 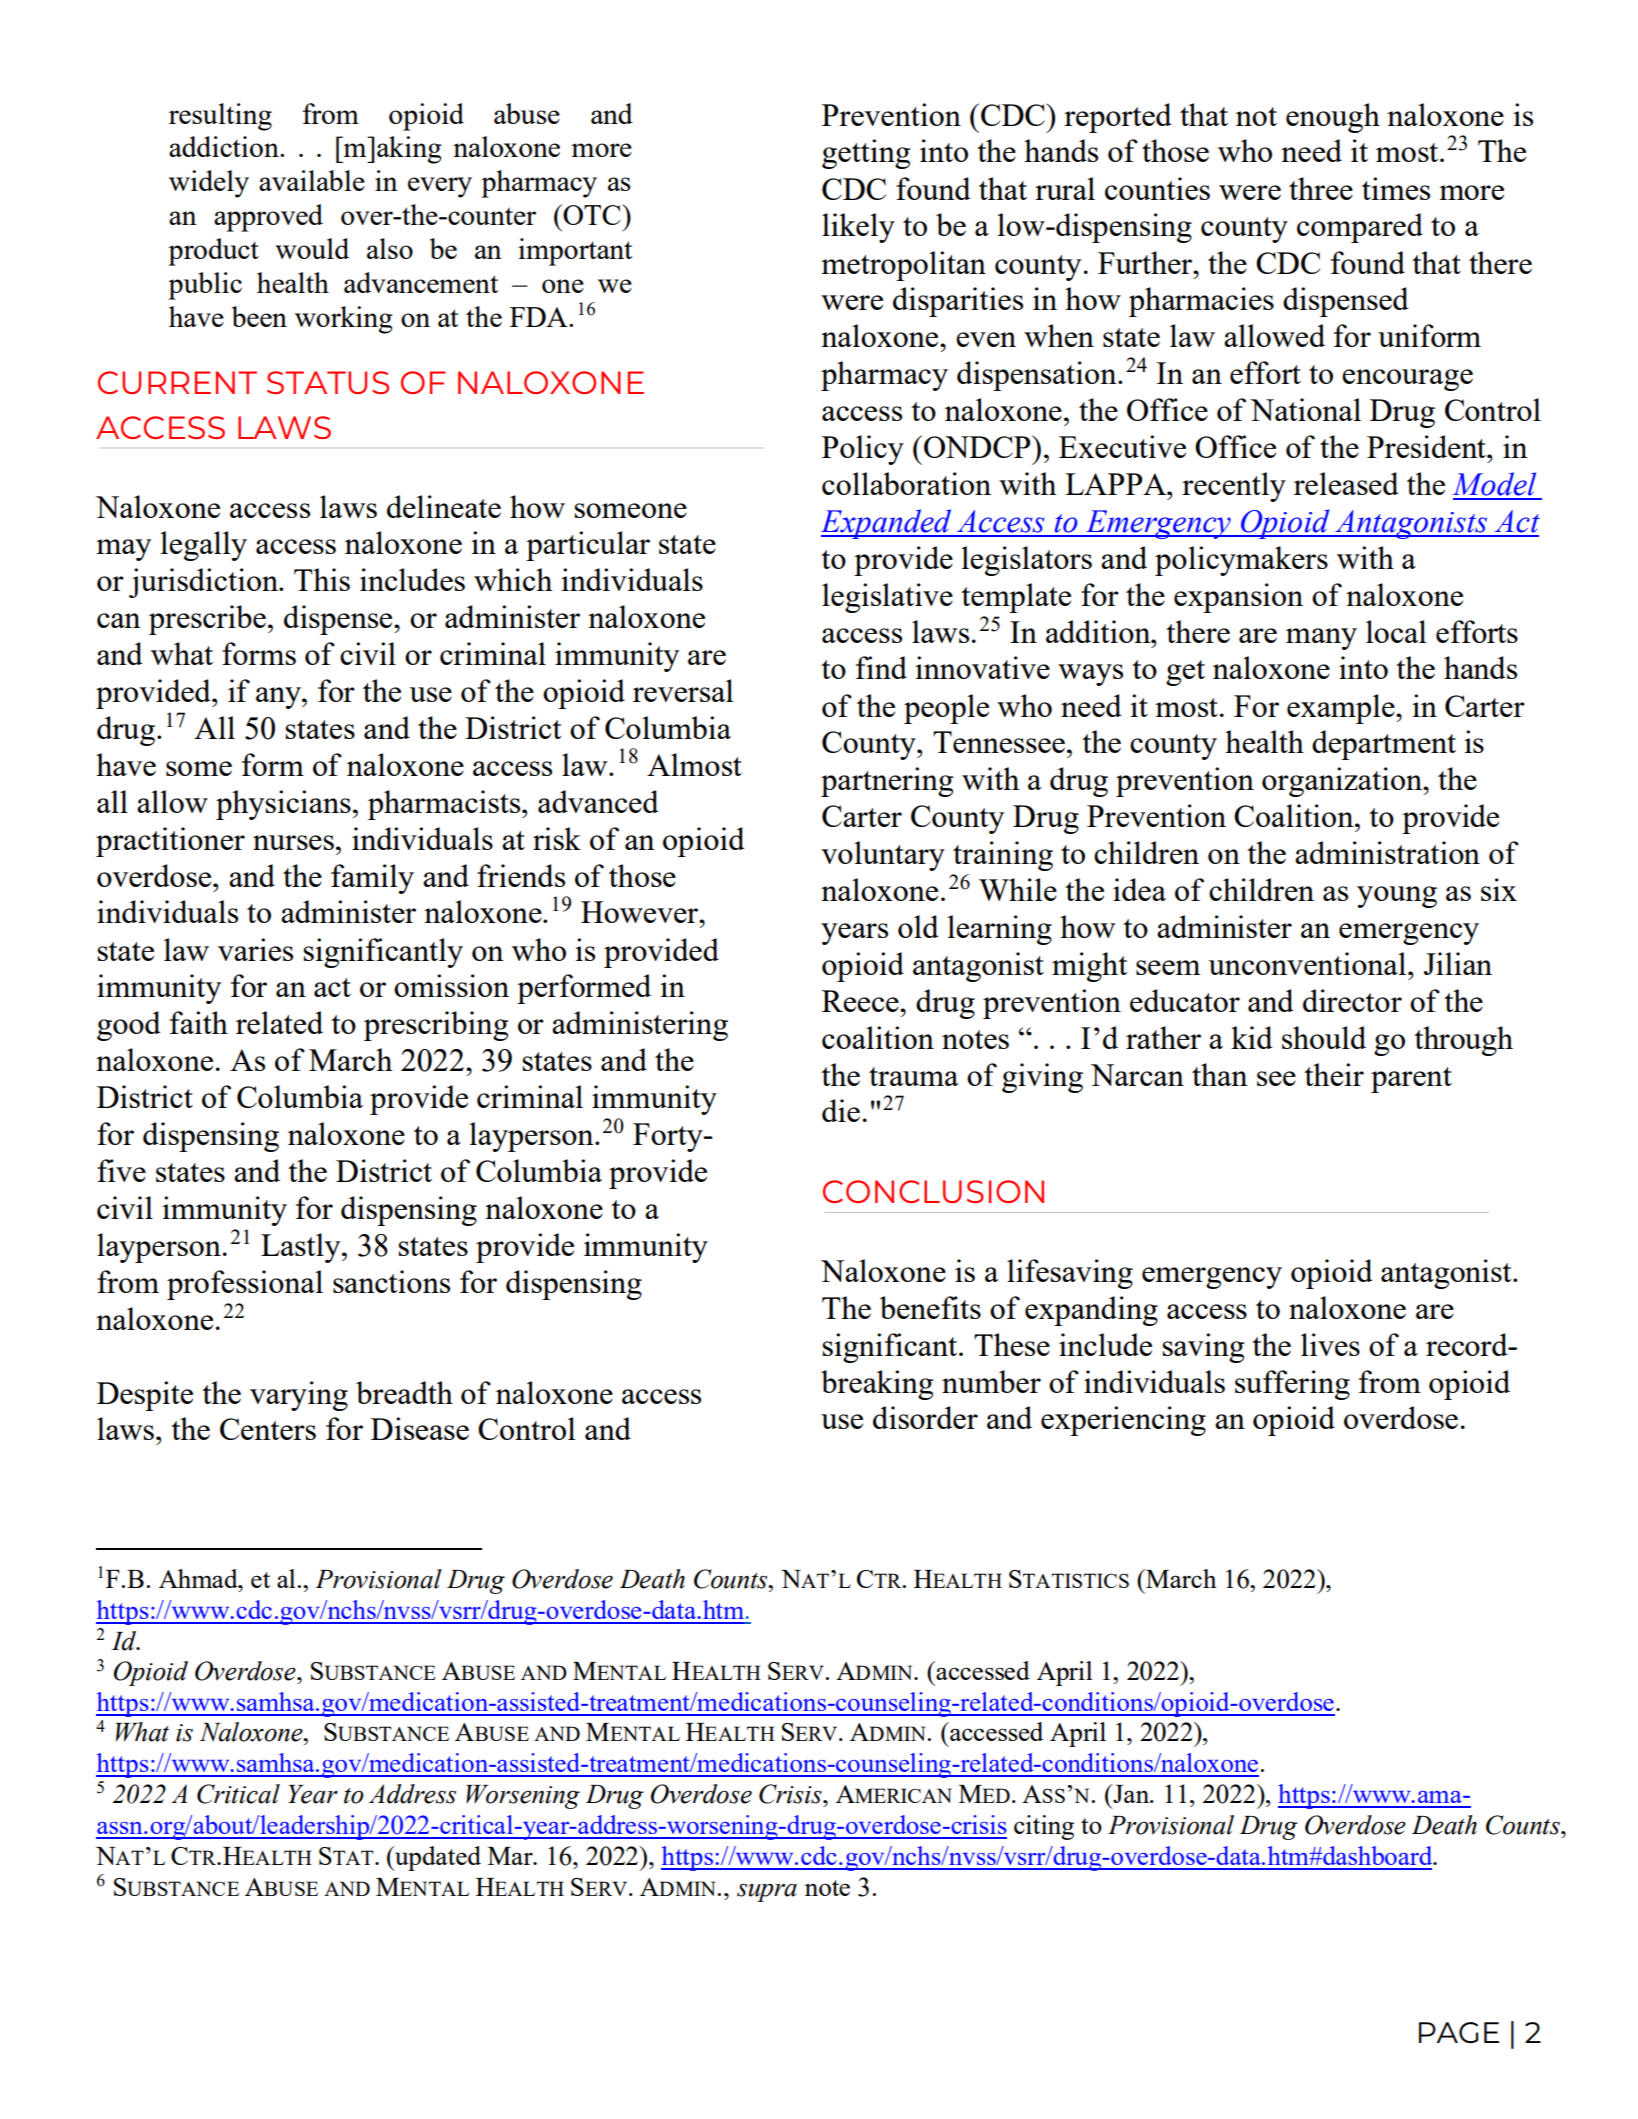 I want to click on three, so click(x=1321, y=188).
